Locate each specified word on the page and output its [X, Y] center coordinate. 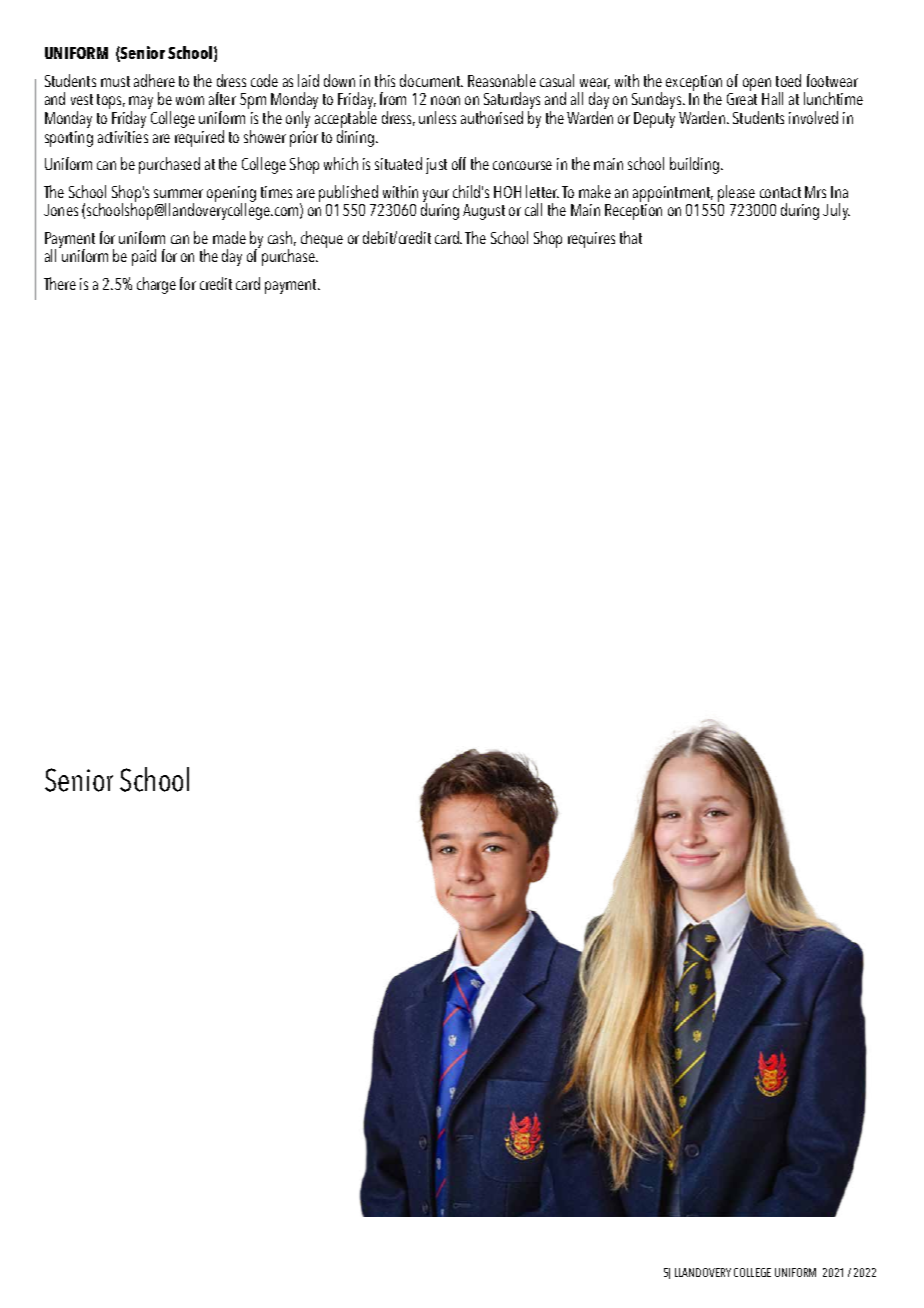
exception [694, 84]
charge [156, 285]
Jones [61, 210]
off [459, 163]
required [199, 138]
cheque [322, 239]
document [431, 80]
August [484, 212]
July [836, 211]
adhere [154, 80]
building [696, 165]
